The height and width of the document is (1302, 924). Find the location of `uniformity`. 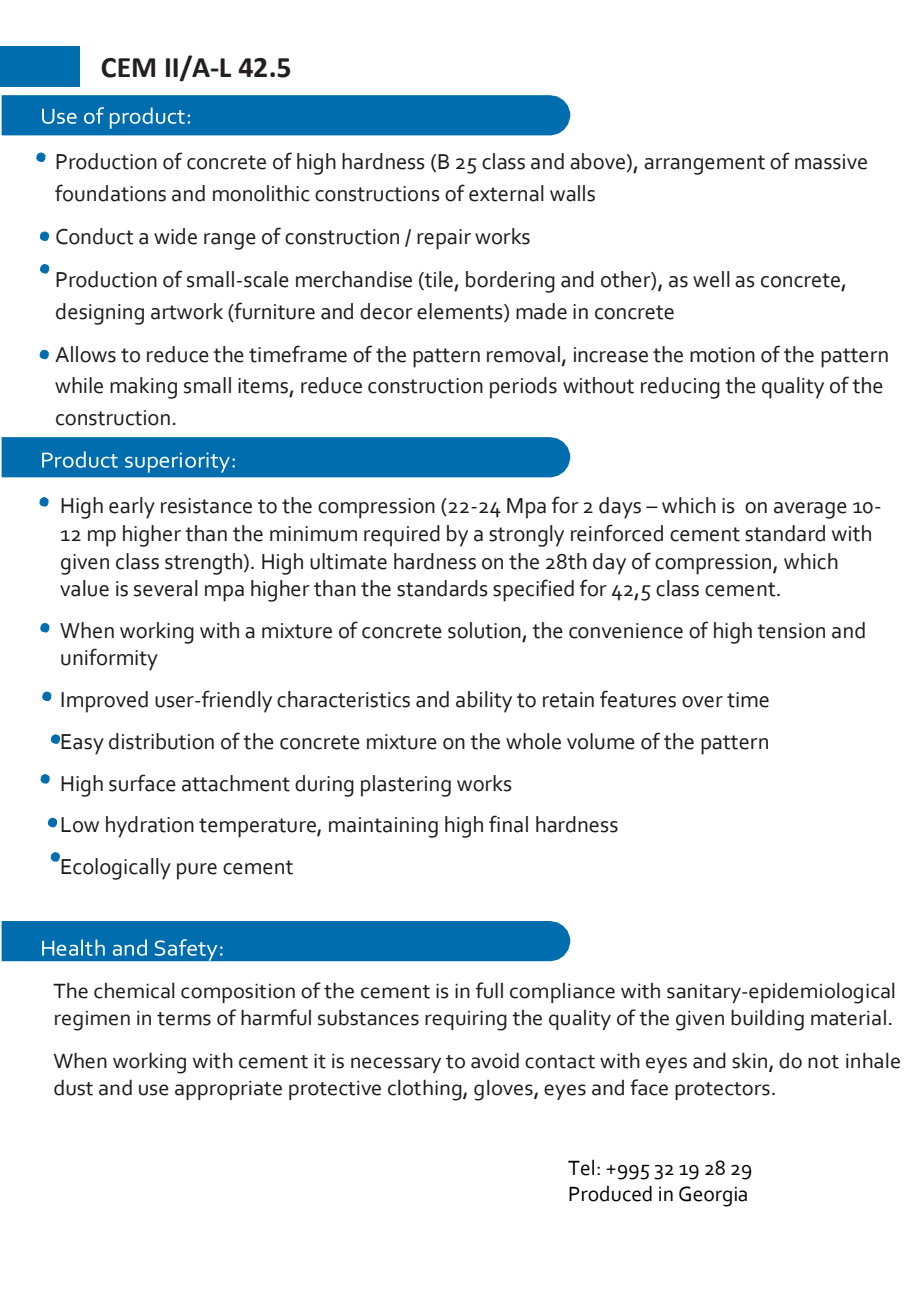

uniformity is located at coordinates (109, 659).
